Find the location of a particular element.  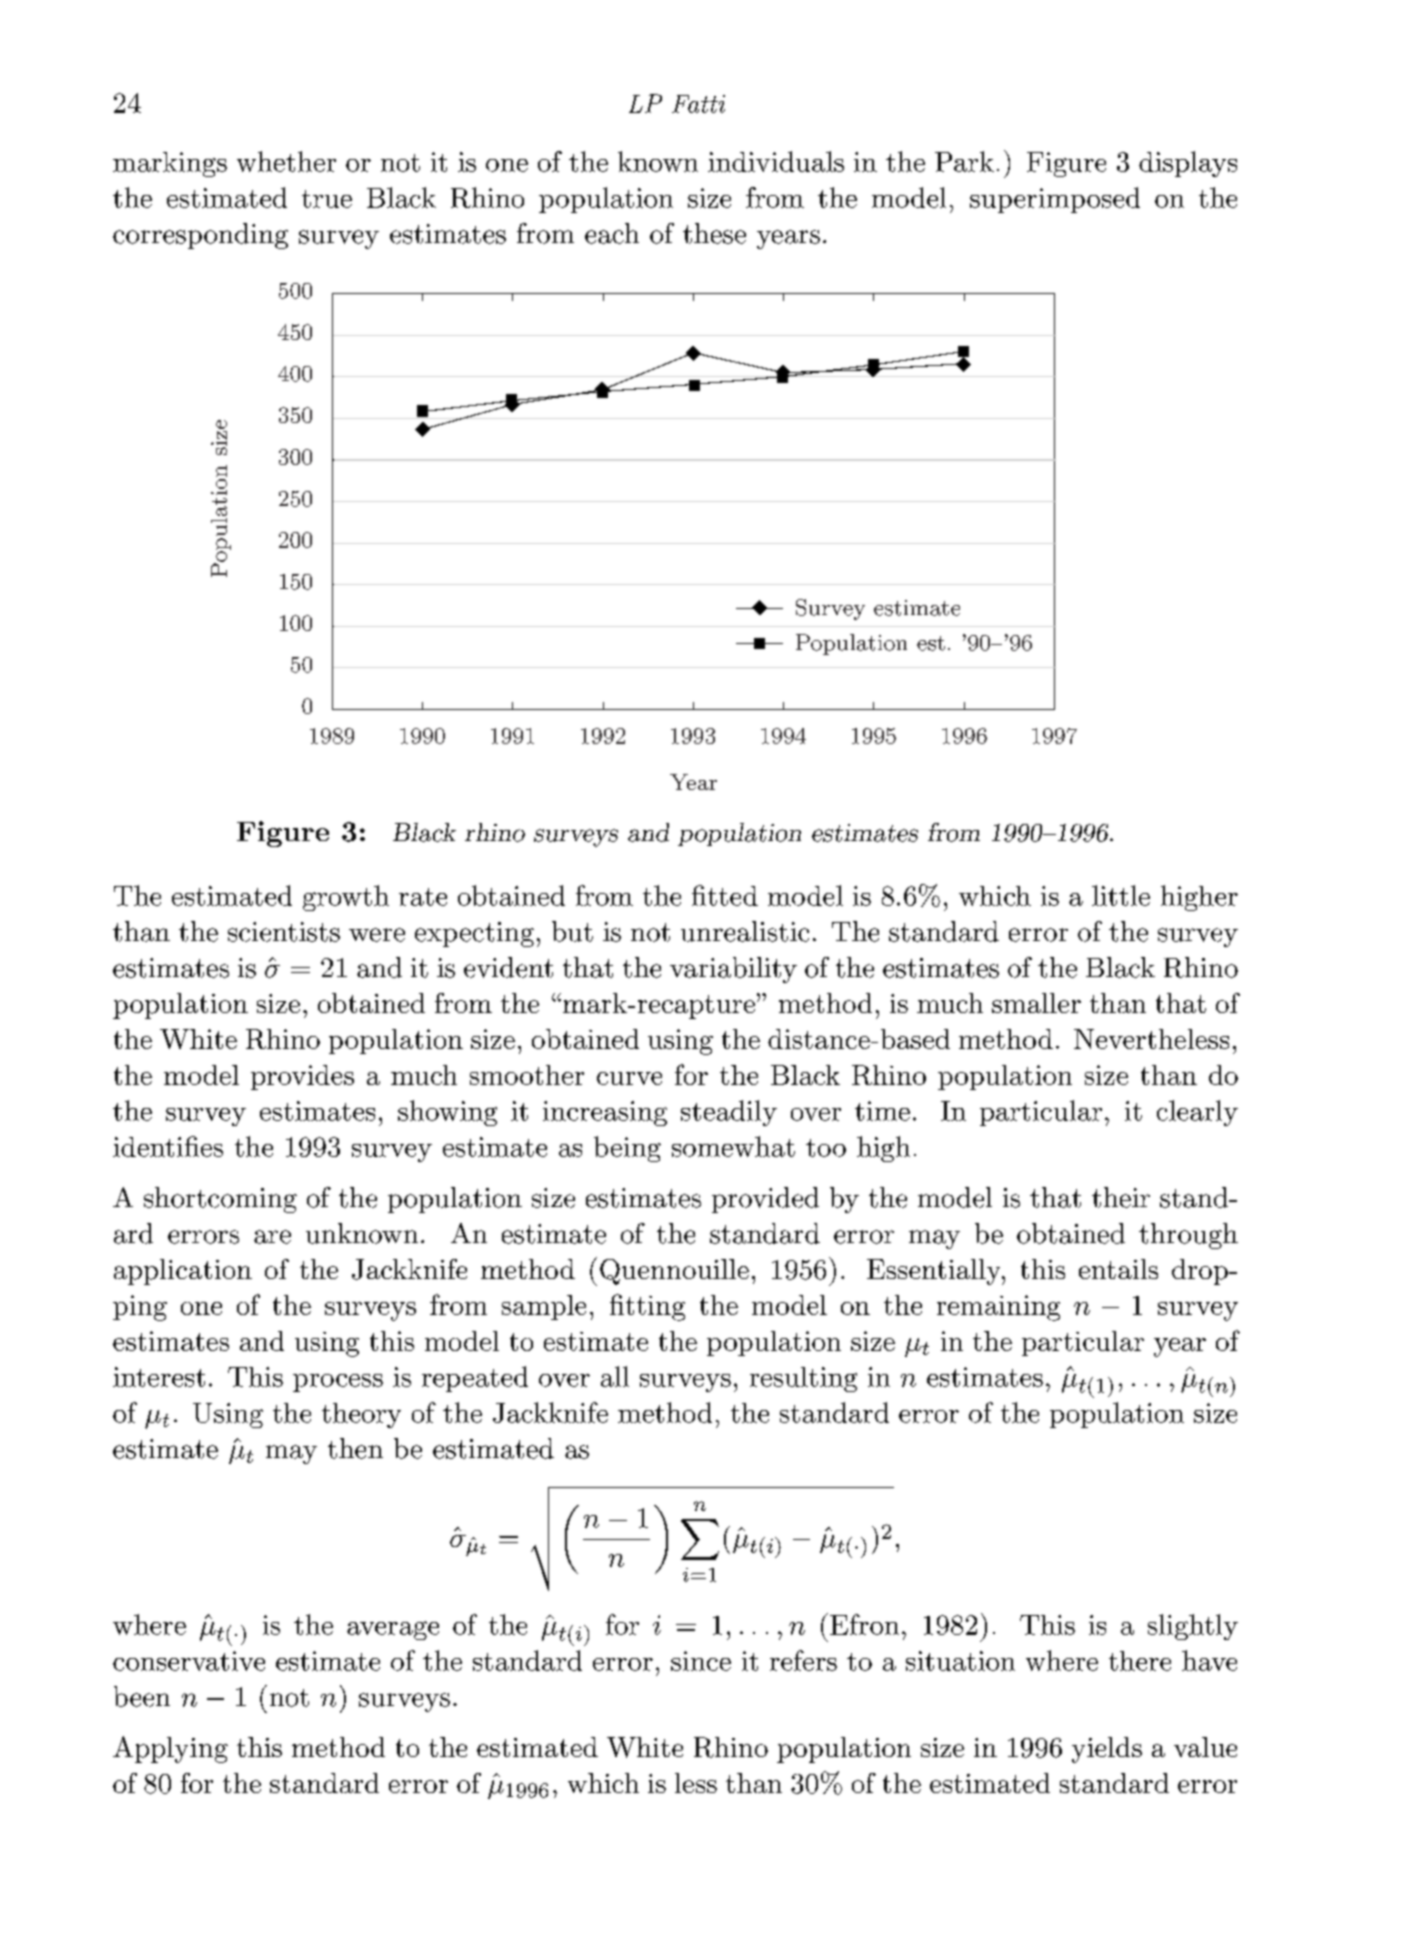

fitted is located at coordinates (725, 895).
